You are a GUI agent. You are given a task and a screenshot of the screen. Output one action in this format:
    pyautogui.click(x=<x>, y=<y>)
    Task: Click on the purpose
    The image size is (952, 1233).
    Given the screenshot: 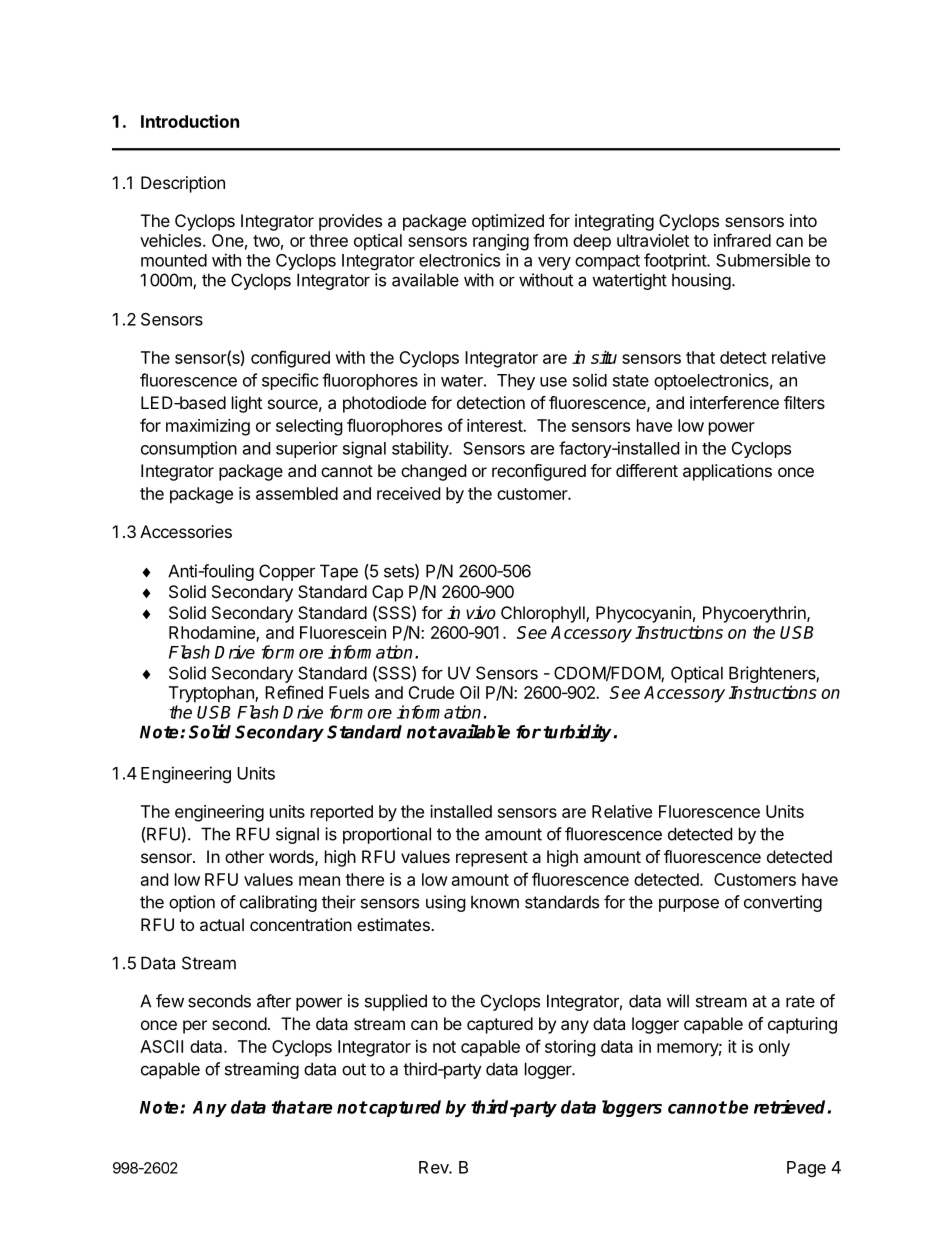 What is the action you would take?
    pyautogui.click(x=689, y=905)
